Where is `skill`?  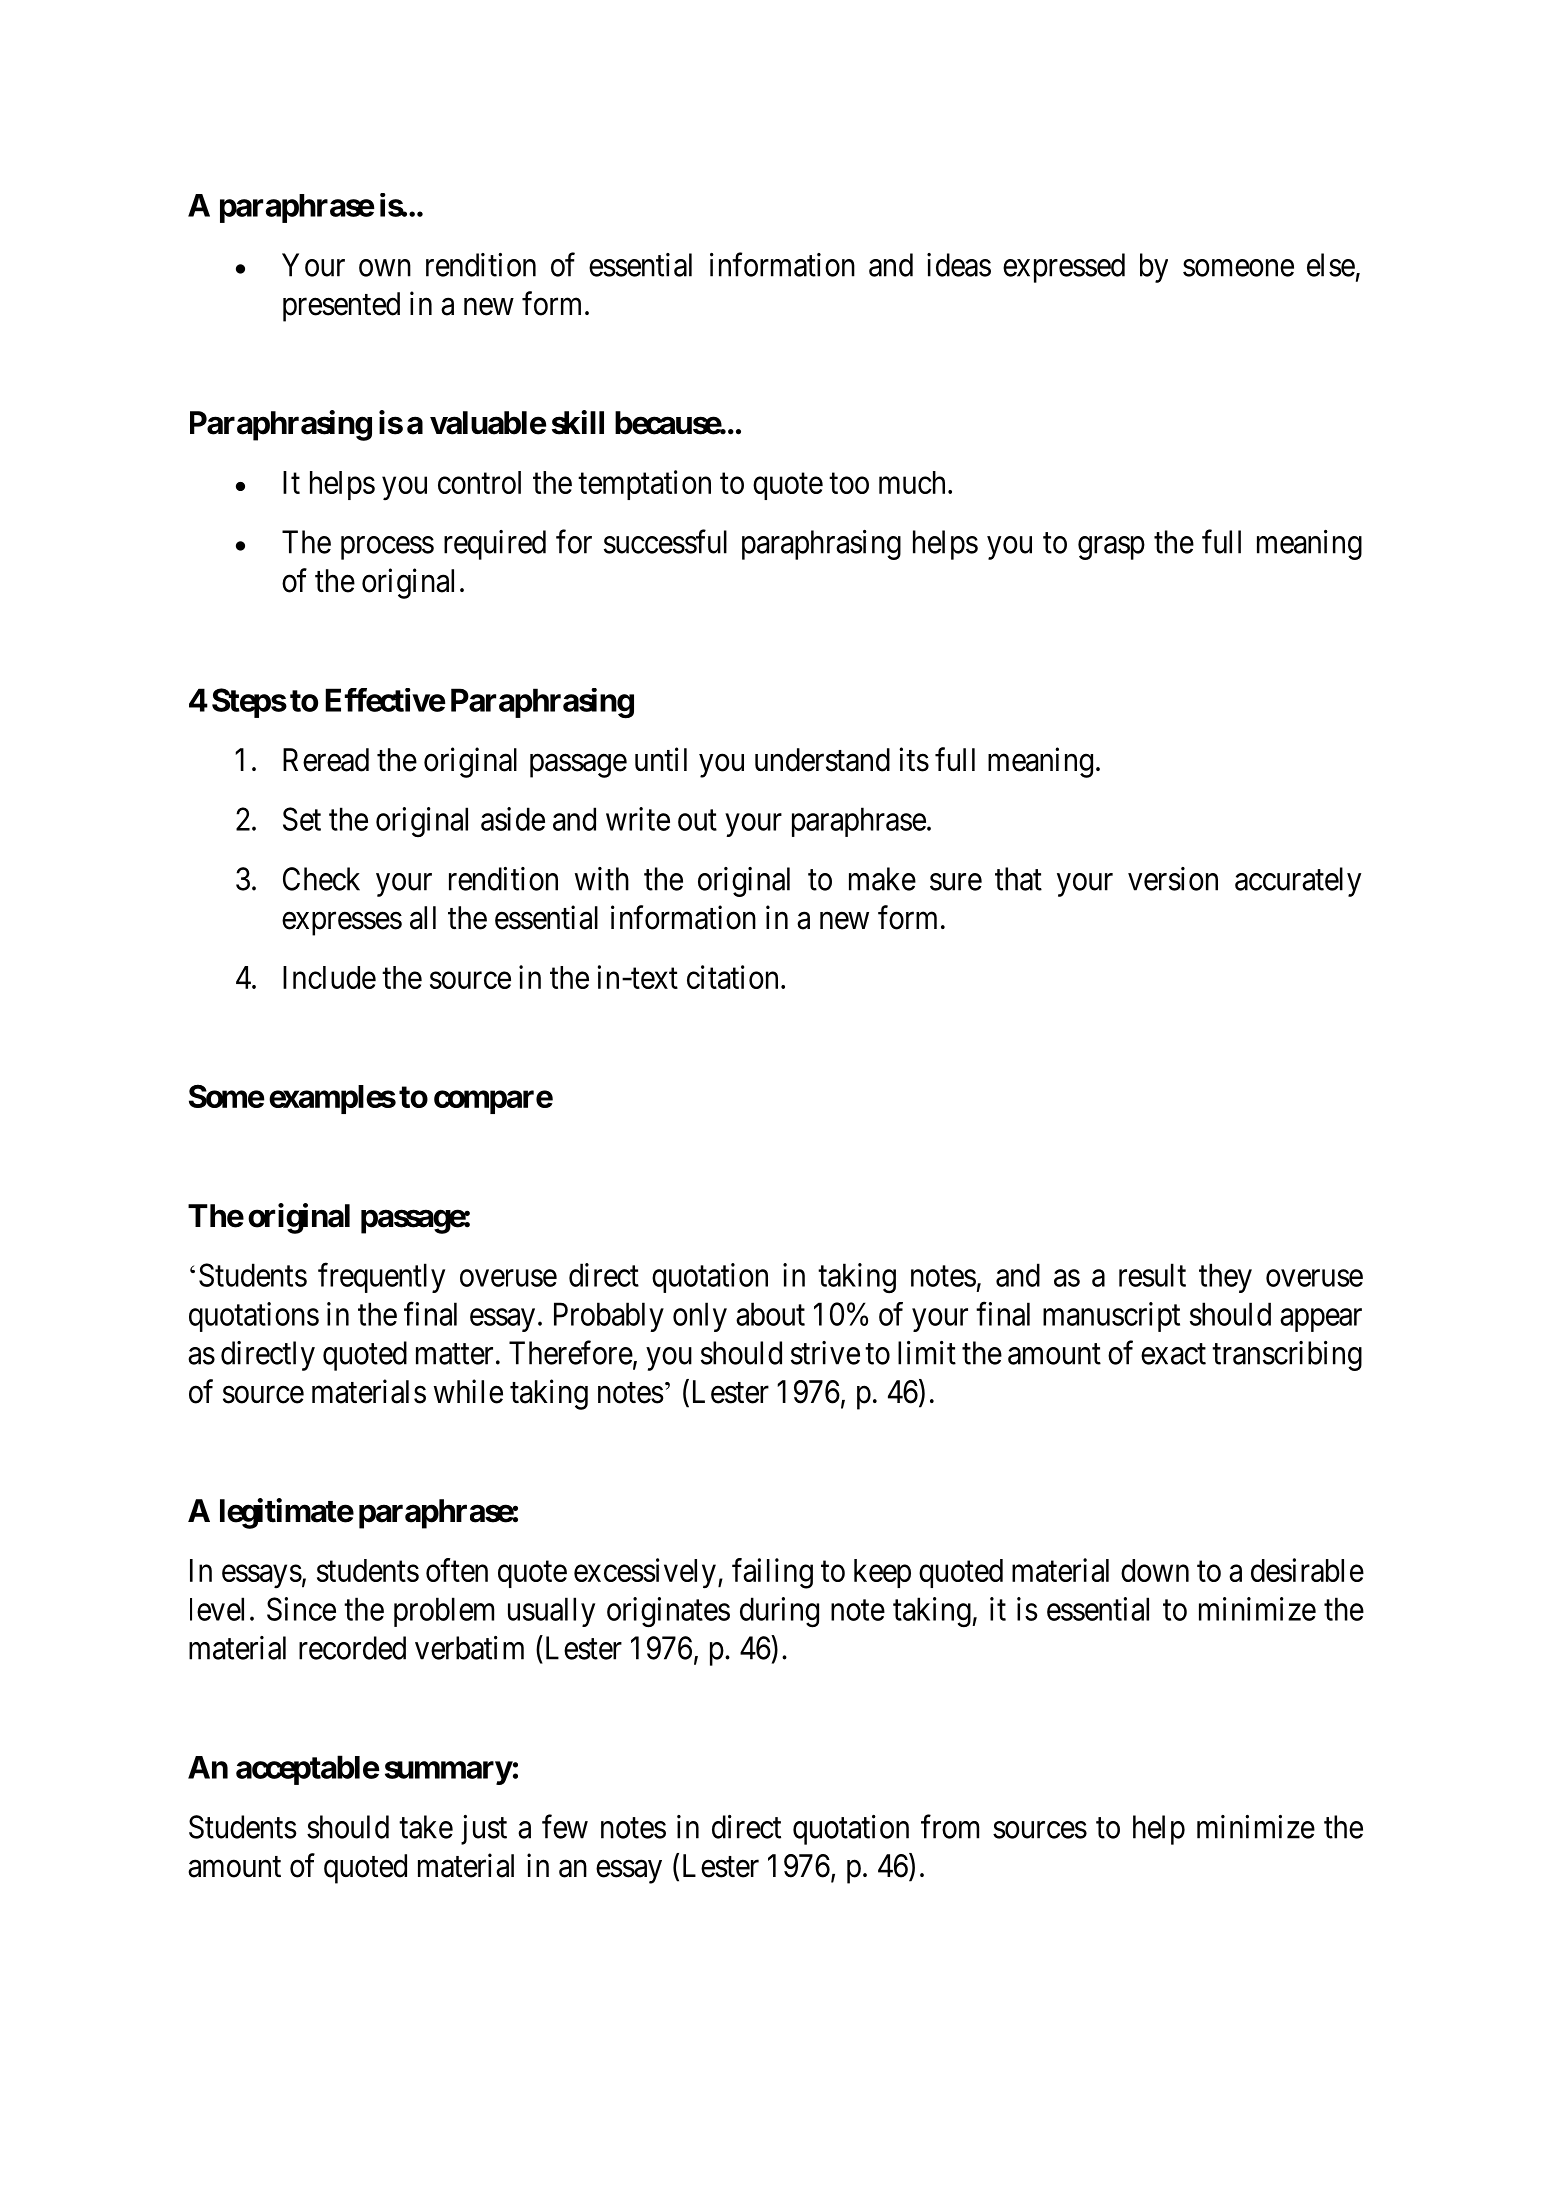 skill is located at coordinates (578, 422).
